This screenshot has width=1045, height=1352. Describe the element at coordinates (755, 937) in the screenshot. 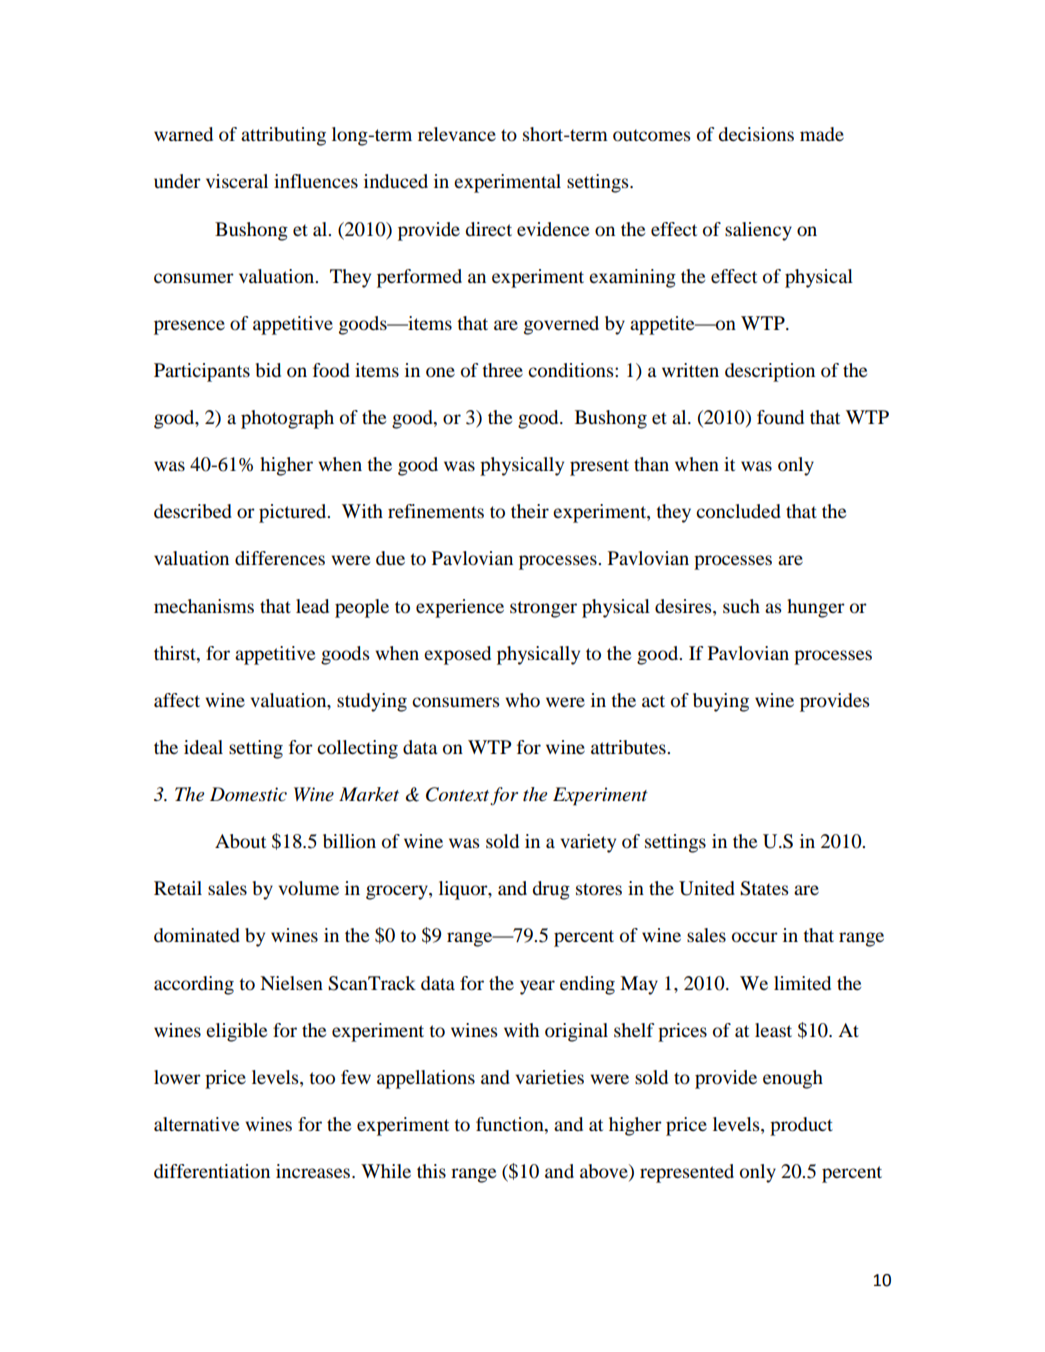

I see `occur` at that location.
